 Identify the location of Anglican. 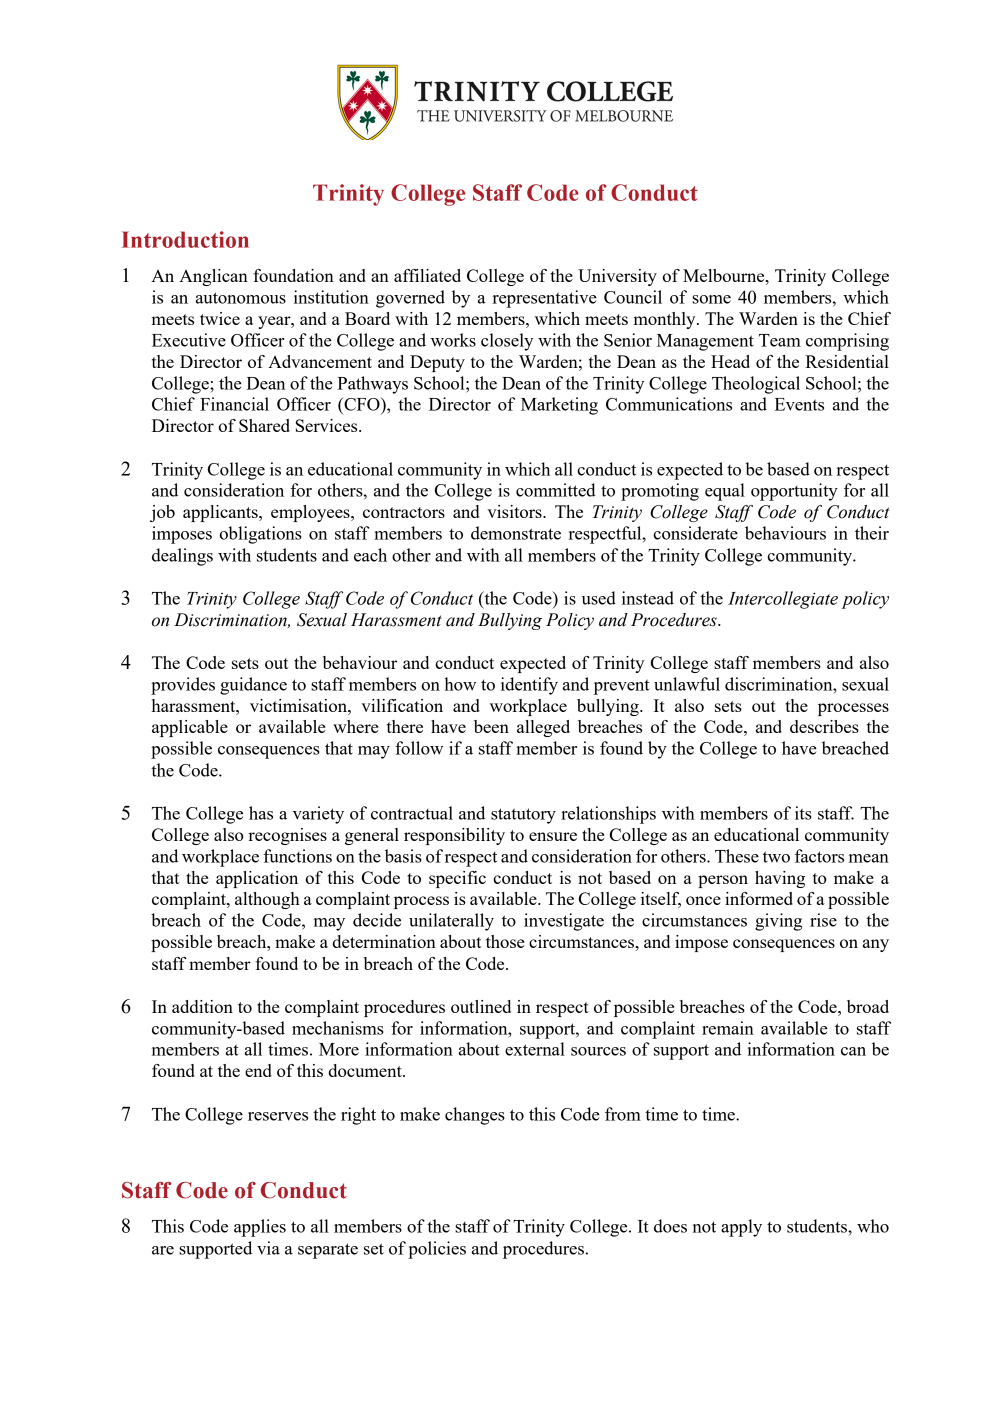
(213, 277).
